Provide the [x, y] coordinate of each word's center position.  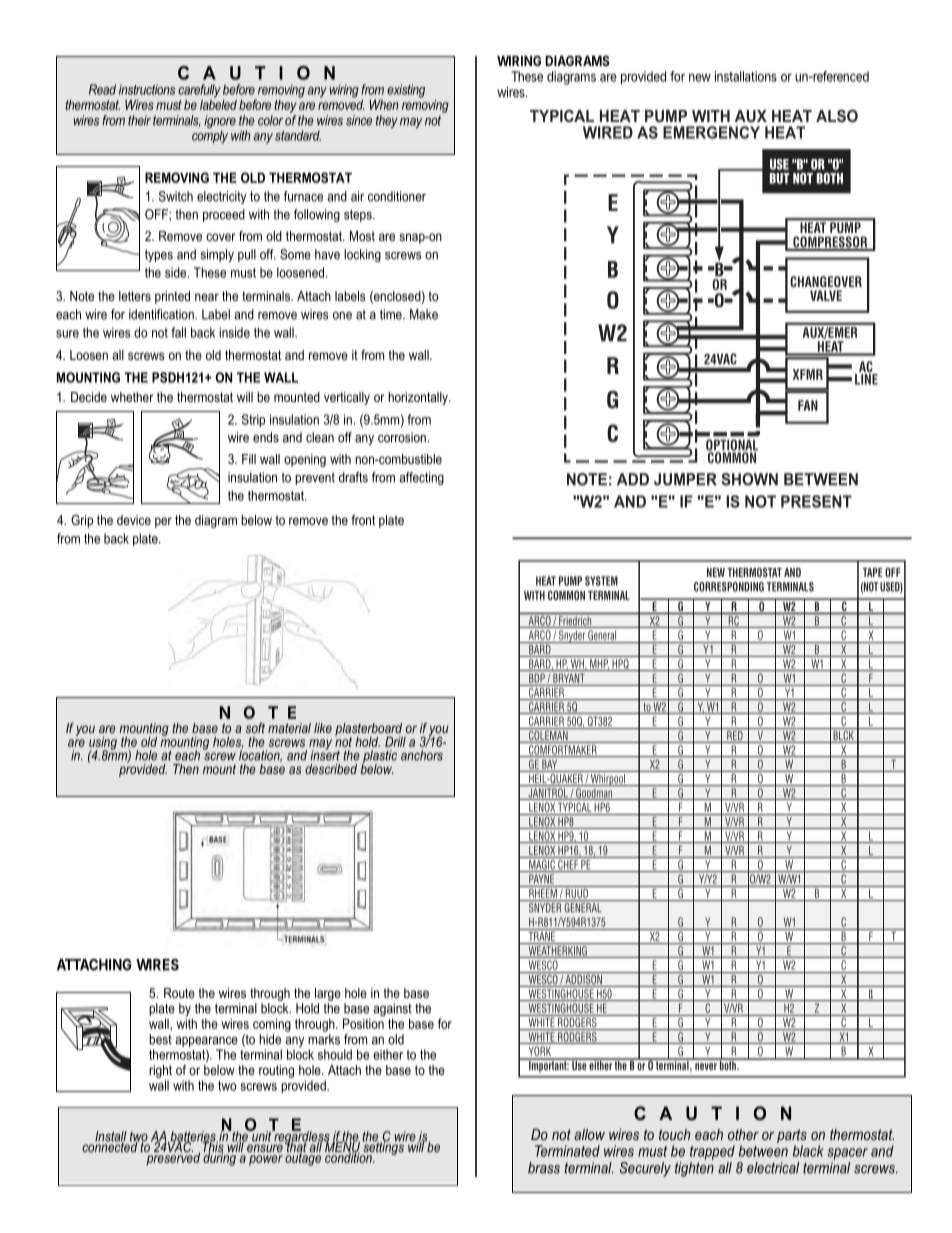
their [139, 120]
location [260, 755]
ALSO [837, 116]
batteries [193, 1137]
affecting [421, 478]
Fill [249, 459]
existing [406, 91]
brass [544, 1168]
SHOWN [749, 479]
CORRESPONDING [729, 587]
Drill [395, 741]
